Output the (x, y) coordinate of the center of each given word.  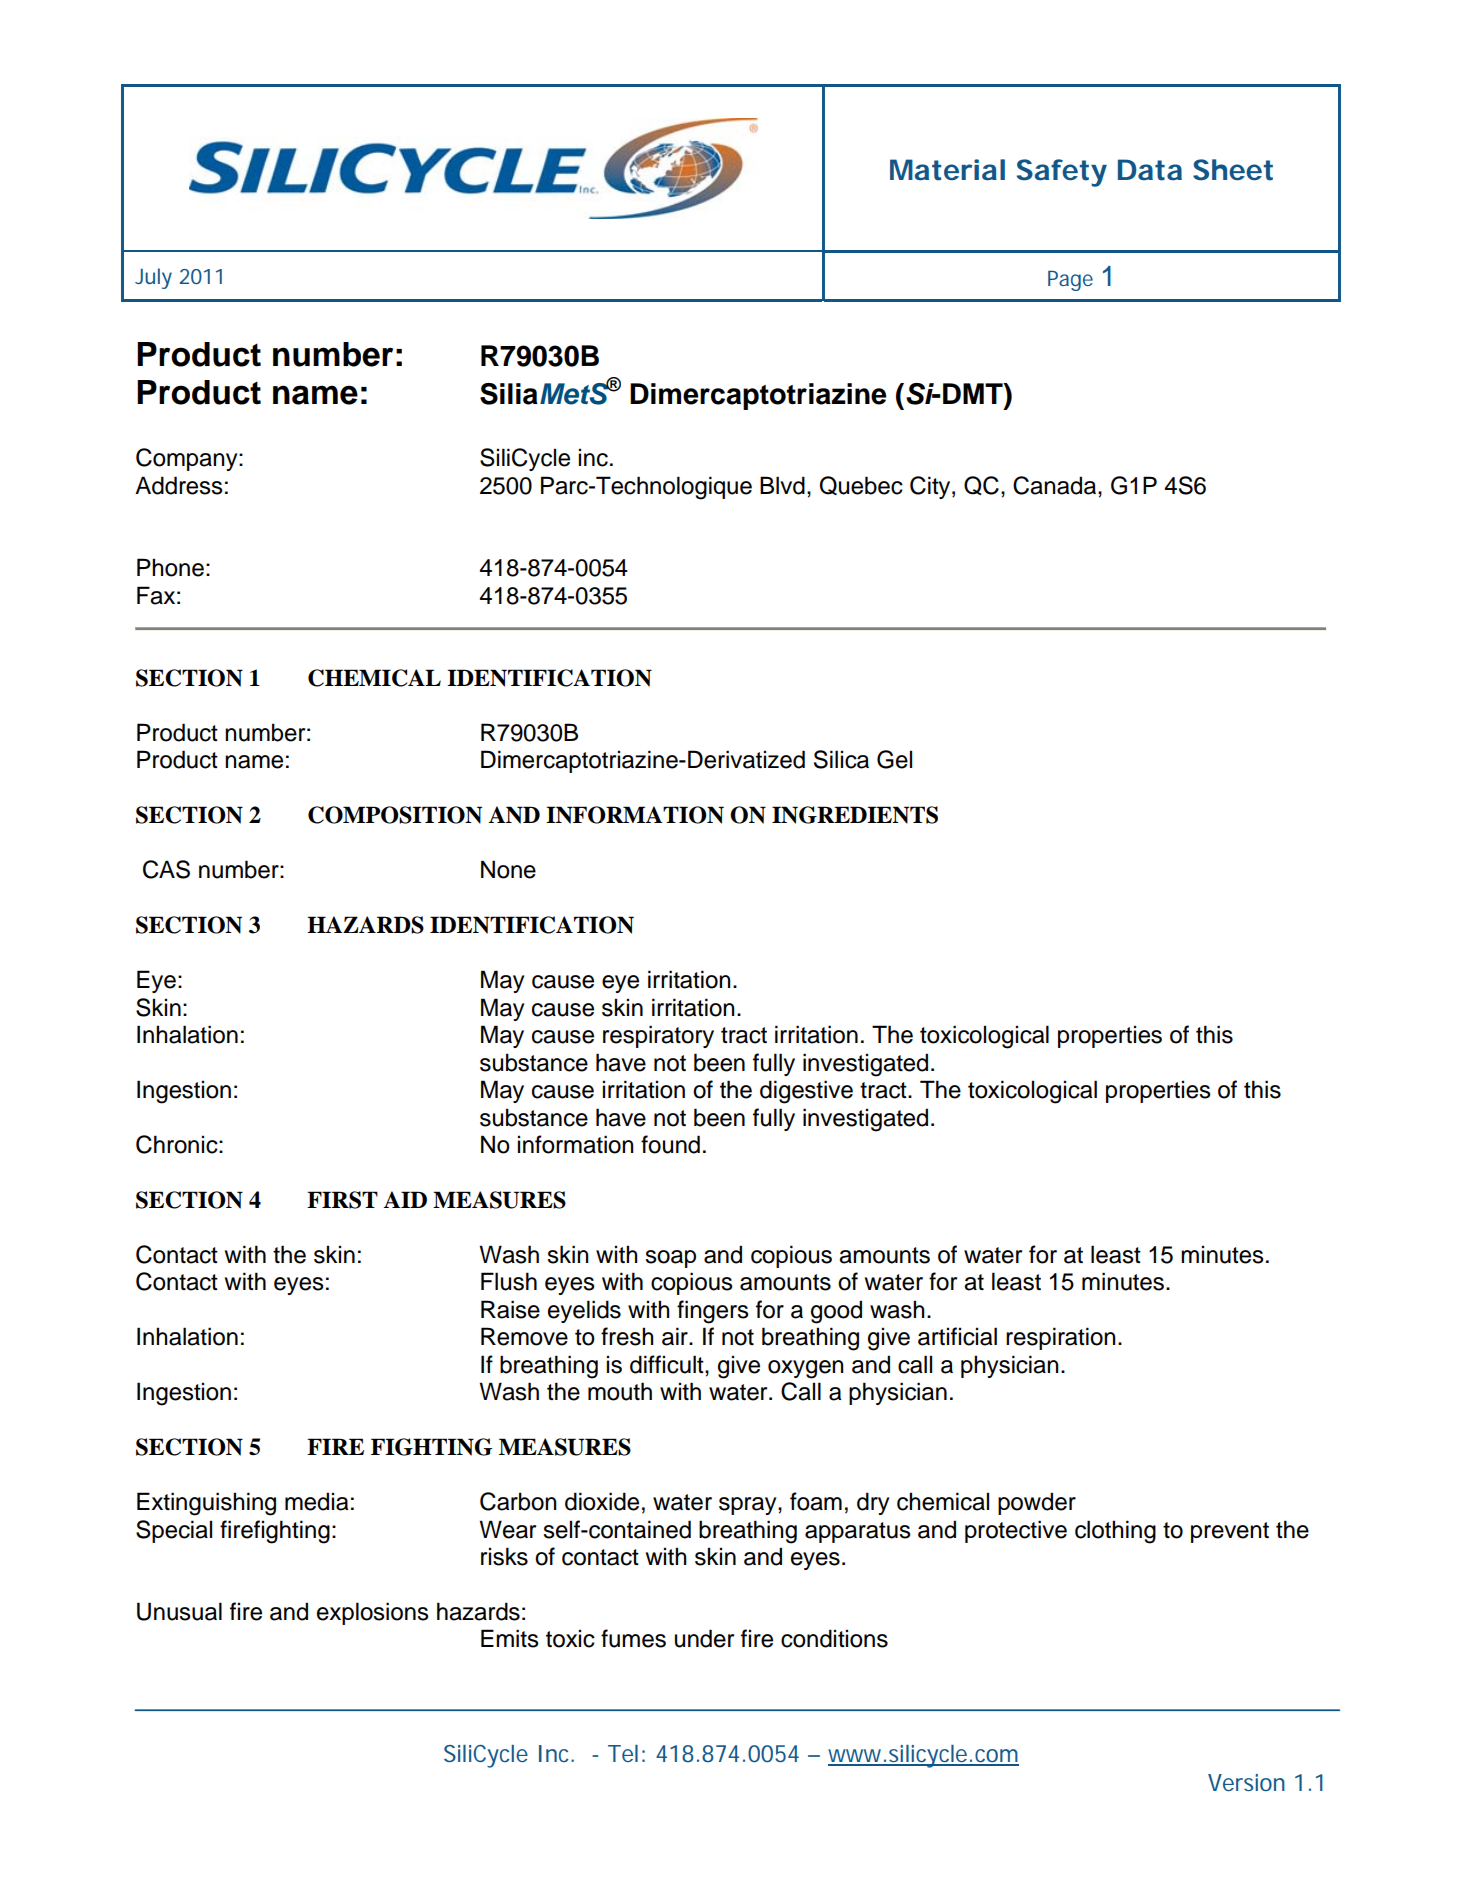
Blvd (782, 485)
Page (1070, 280)
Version (1246, 1782)
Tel (623, 1753)
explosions (373, 1613)
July (153, 278)
